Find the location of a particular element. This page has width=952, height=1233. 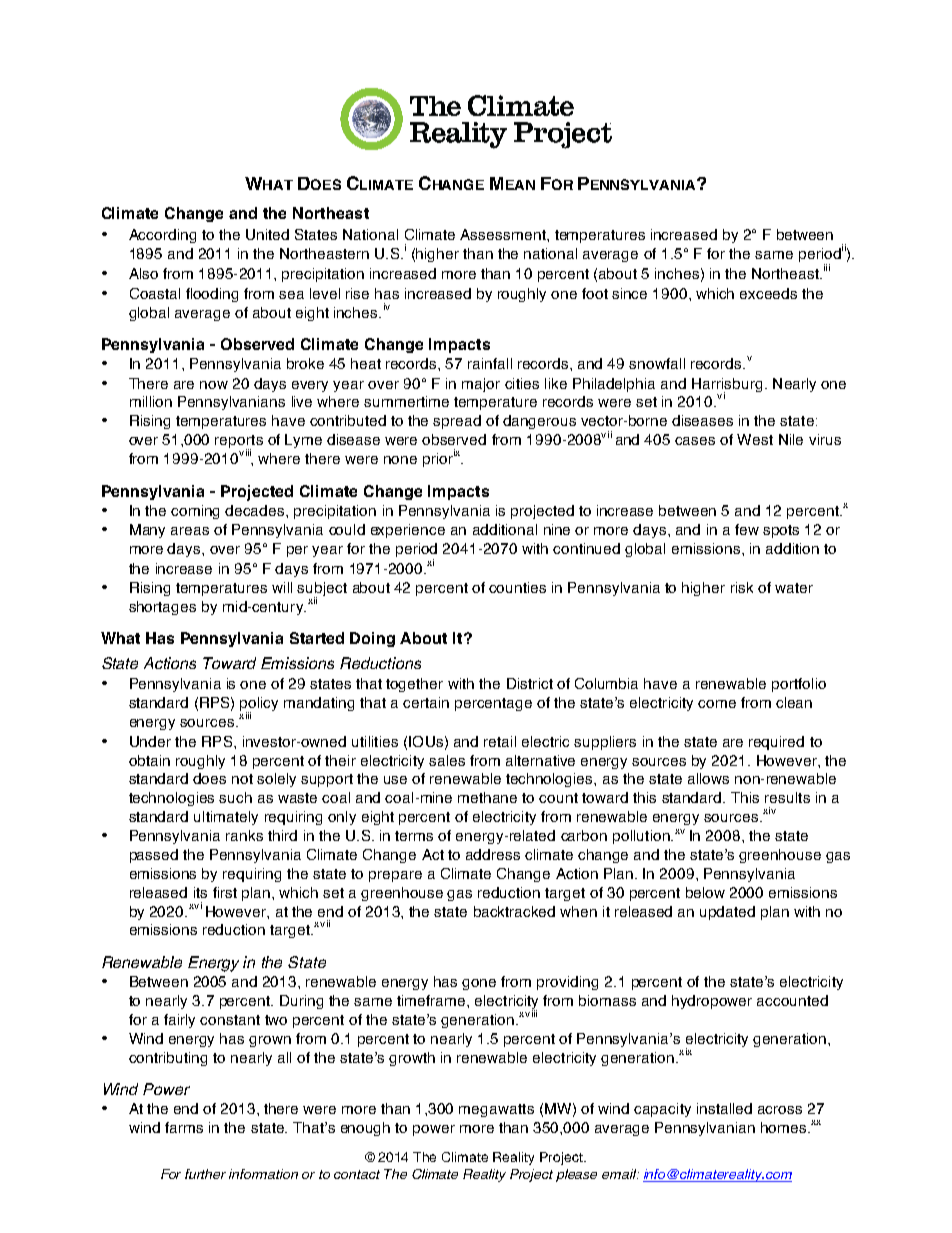

backtracked is located at coordinates (514, 911).
